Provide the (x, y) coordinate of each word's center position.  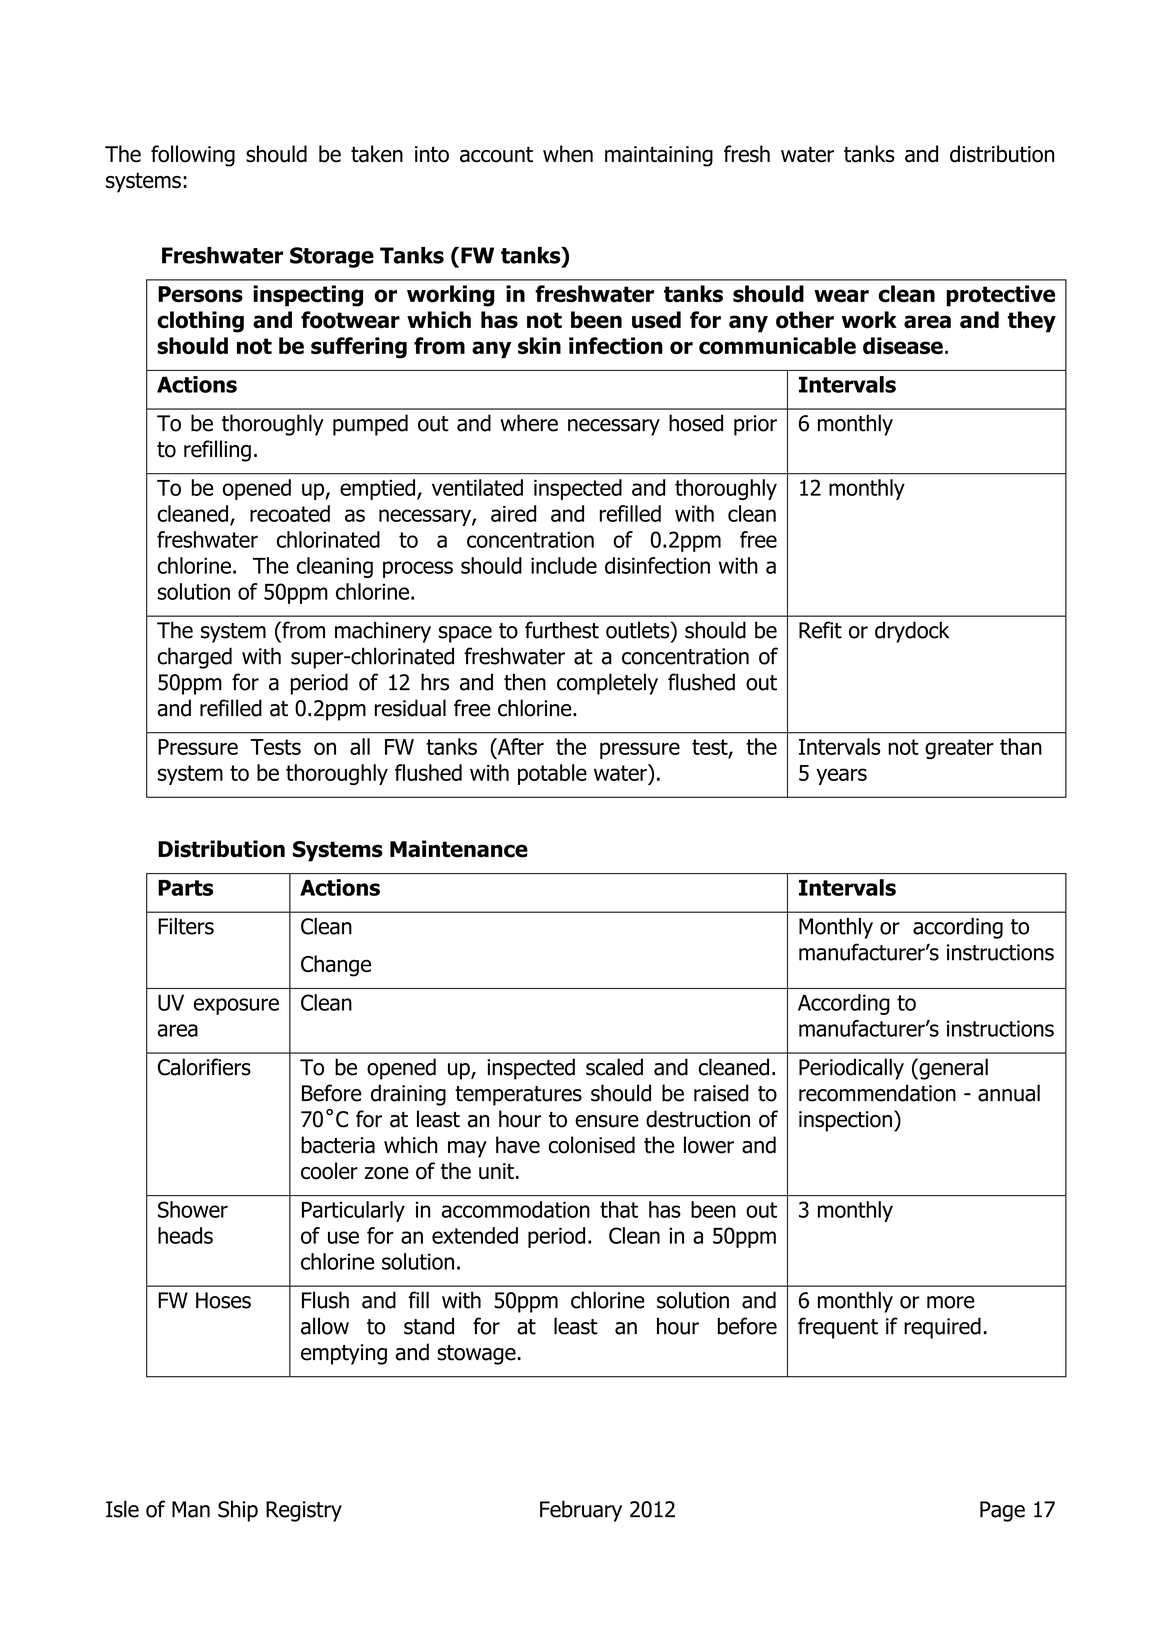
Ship (238, 1511)
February (581, 1511)
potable (552, 774)
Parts (185, 888)
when (568, 154)
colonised (591, 1145)
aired (513, 513)
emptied (377, 489)
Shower (193, 1209)
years (841, 776)
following (193, 156)
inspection (845, 1121)
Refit (820, 630)
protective (1001, 296)
